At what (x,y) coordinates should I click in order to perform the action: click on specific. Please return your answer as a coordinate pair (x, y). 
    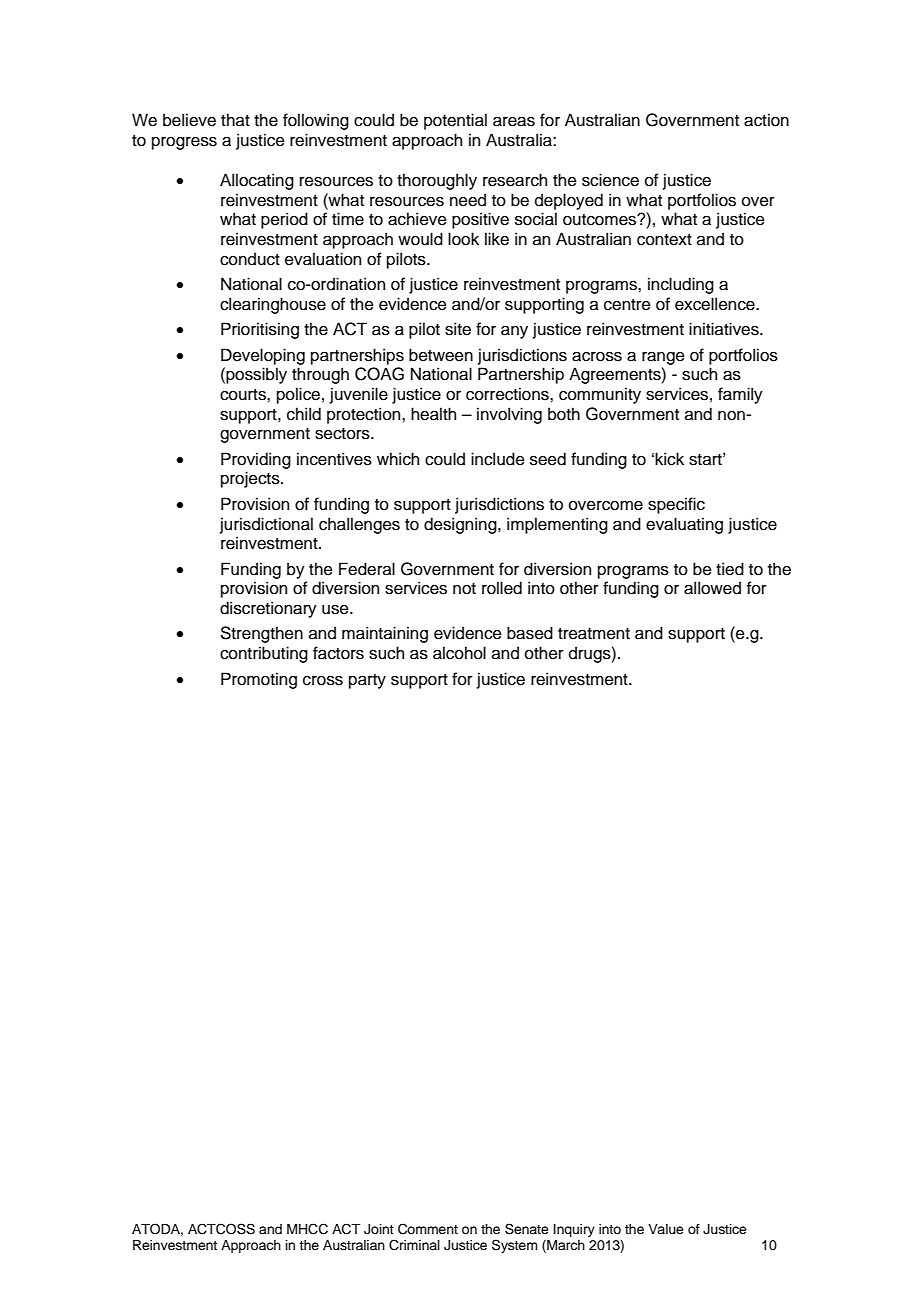
    Looking at the image, I should click on (676, 505).
